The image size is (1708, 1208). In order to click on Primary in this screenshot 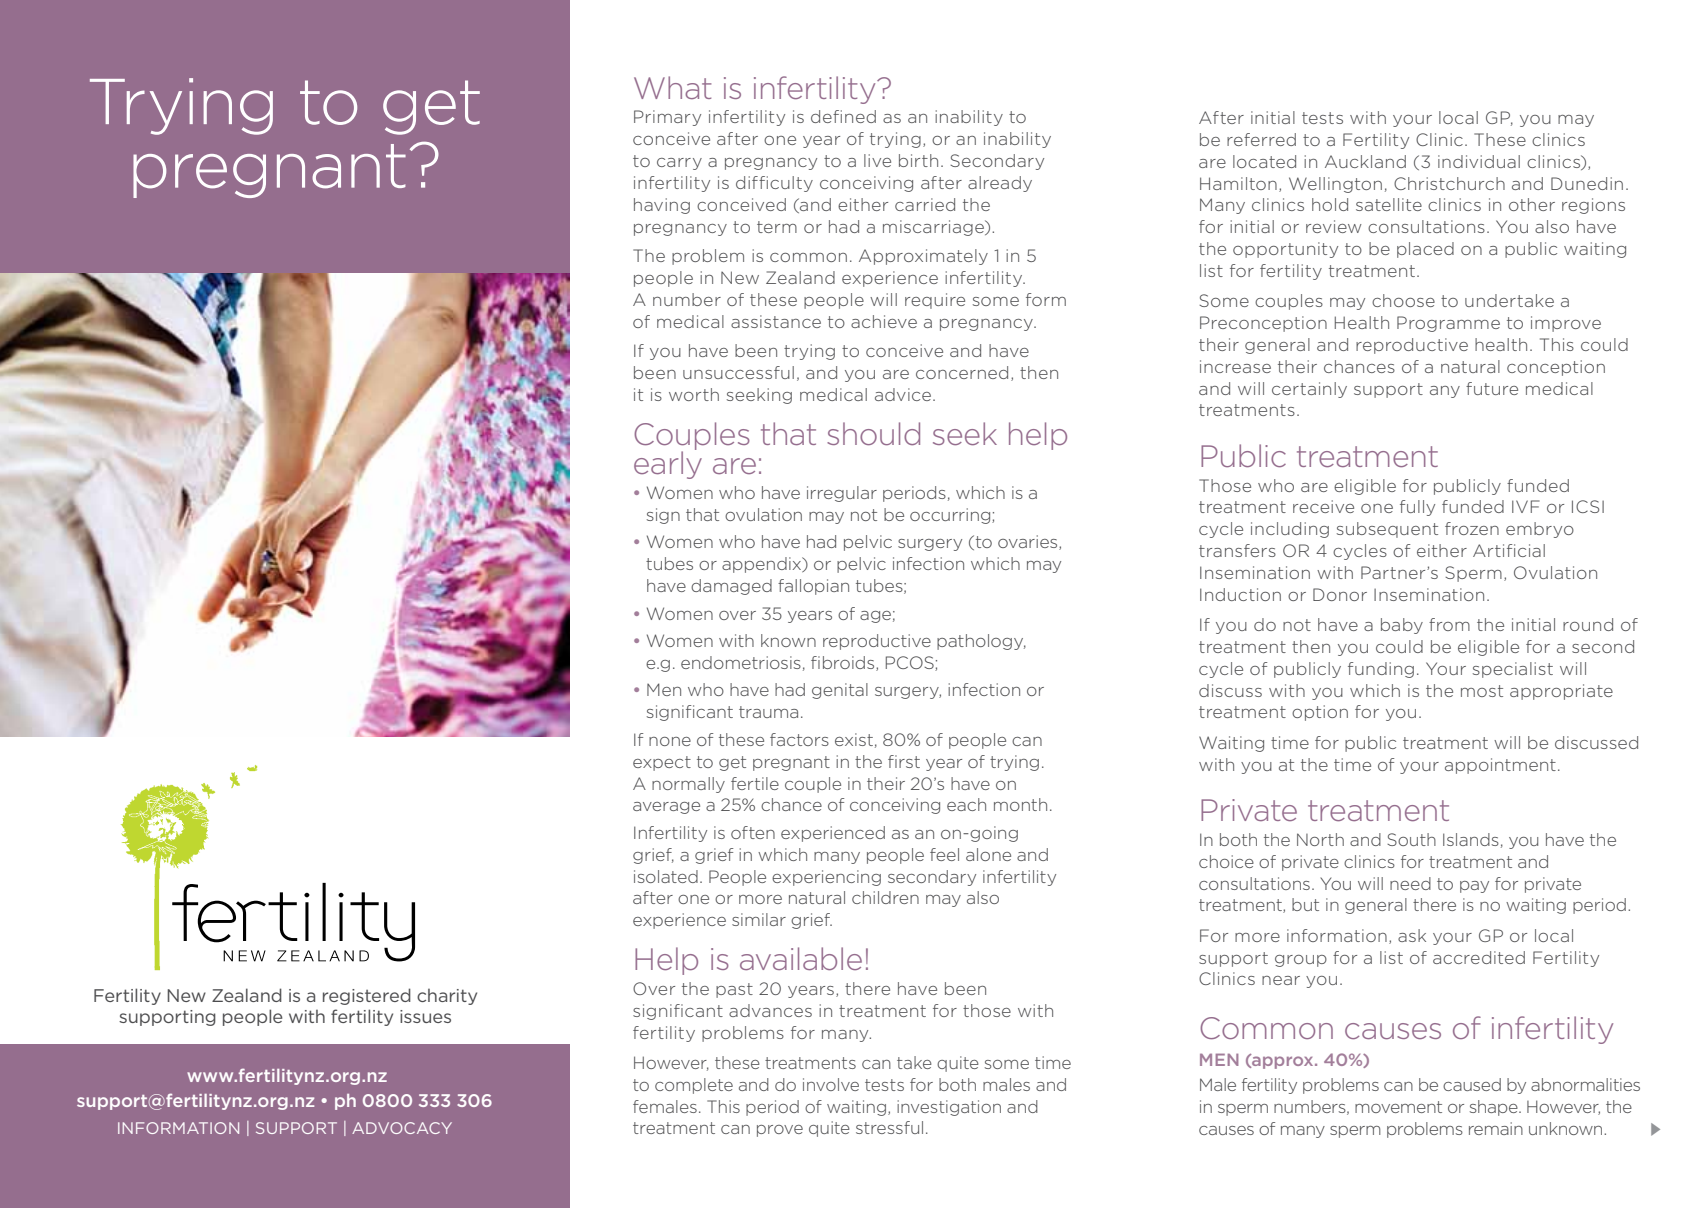, I will do `click(667, 118)`.
